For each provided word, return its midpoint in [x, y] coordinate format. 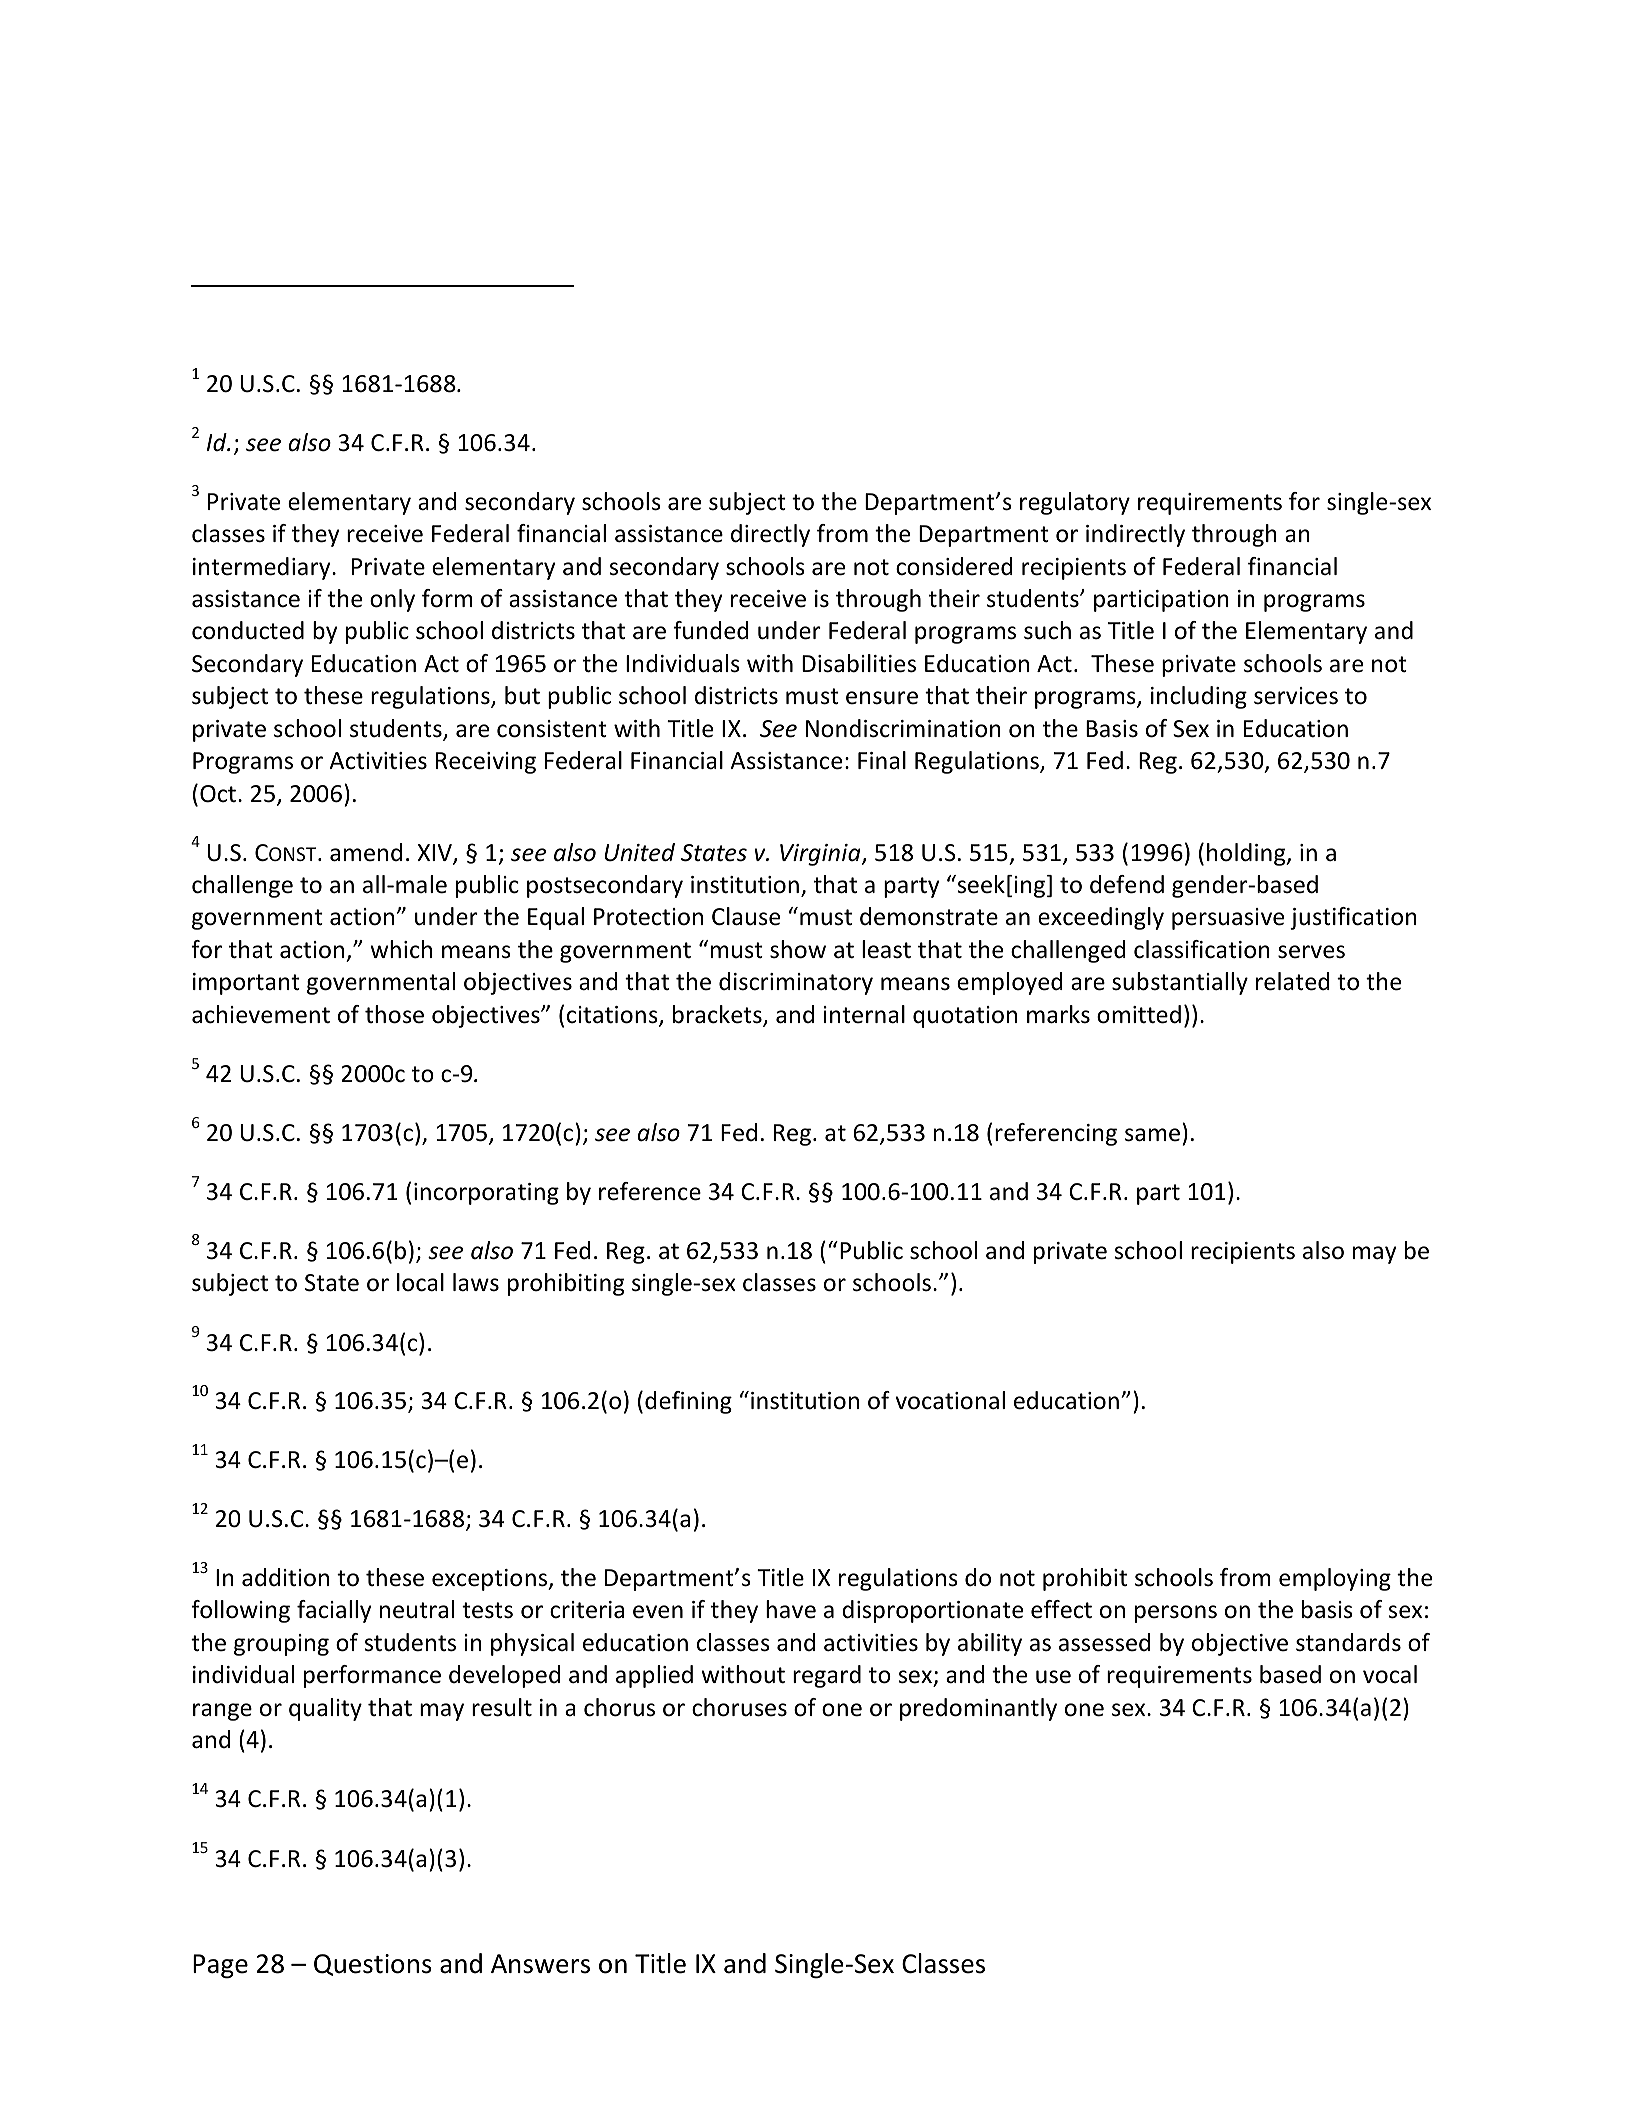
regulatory [1075, 503]
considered [954, 566]
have [791, 1609]
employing [1335, 1579]
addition [285, 1577]
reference [650, 1191]
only [392, 600]
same [1152, 1135]
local [420, 1282]
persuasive [1228, 919]
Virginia [821, 855]
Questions [373, 1965]
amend [366, 852]
